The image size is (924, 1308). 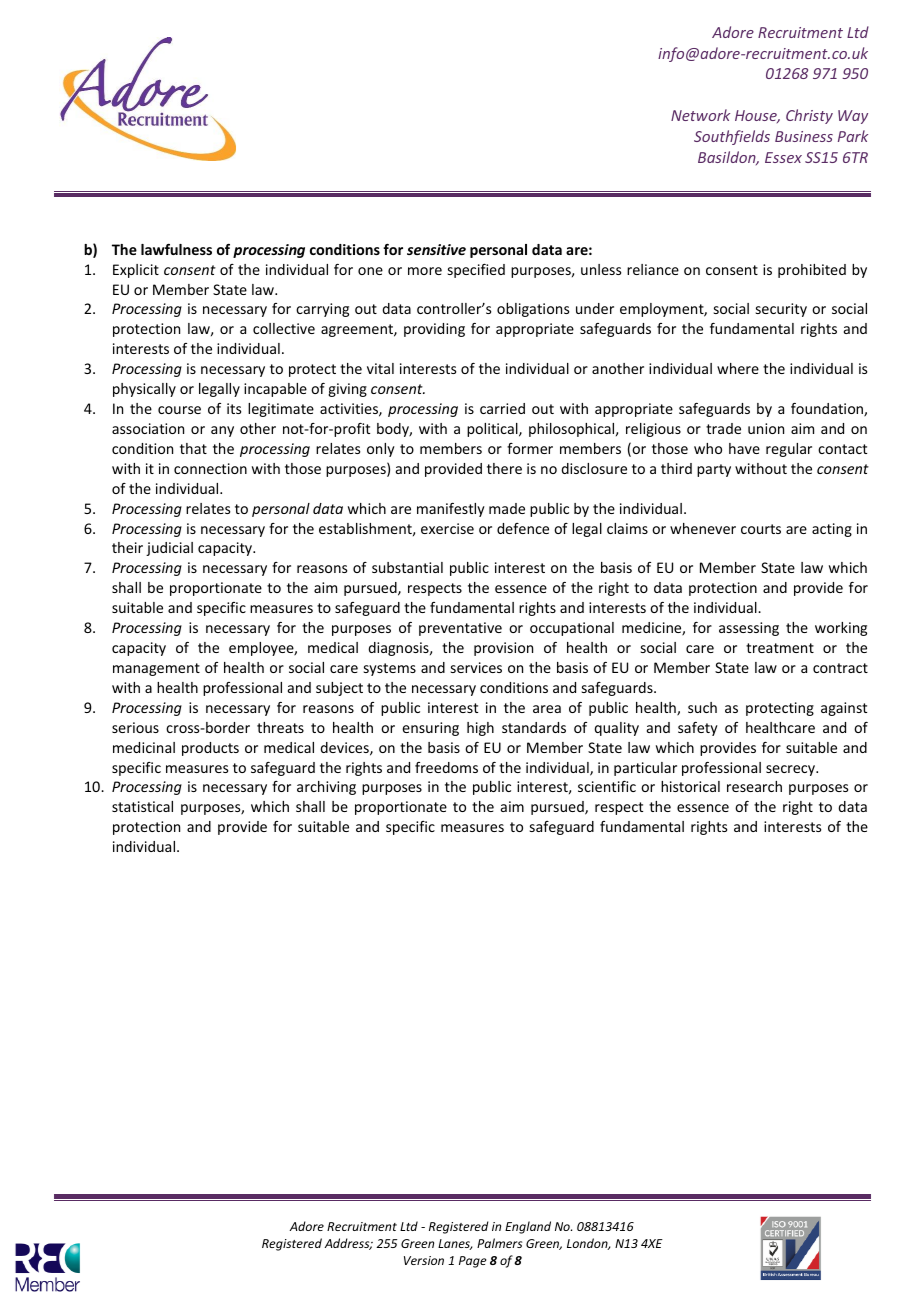 What do you see at coordinates (780, 648) in the screenshot?
I see `treatment` at bounding box center [780, 648].
